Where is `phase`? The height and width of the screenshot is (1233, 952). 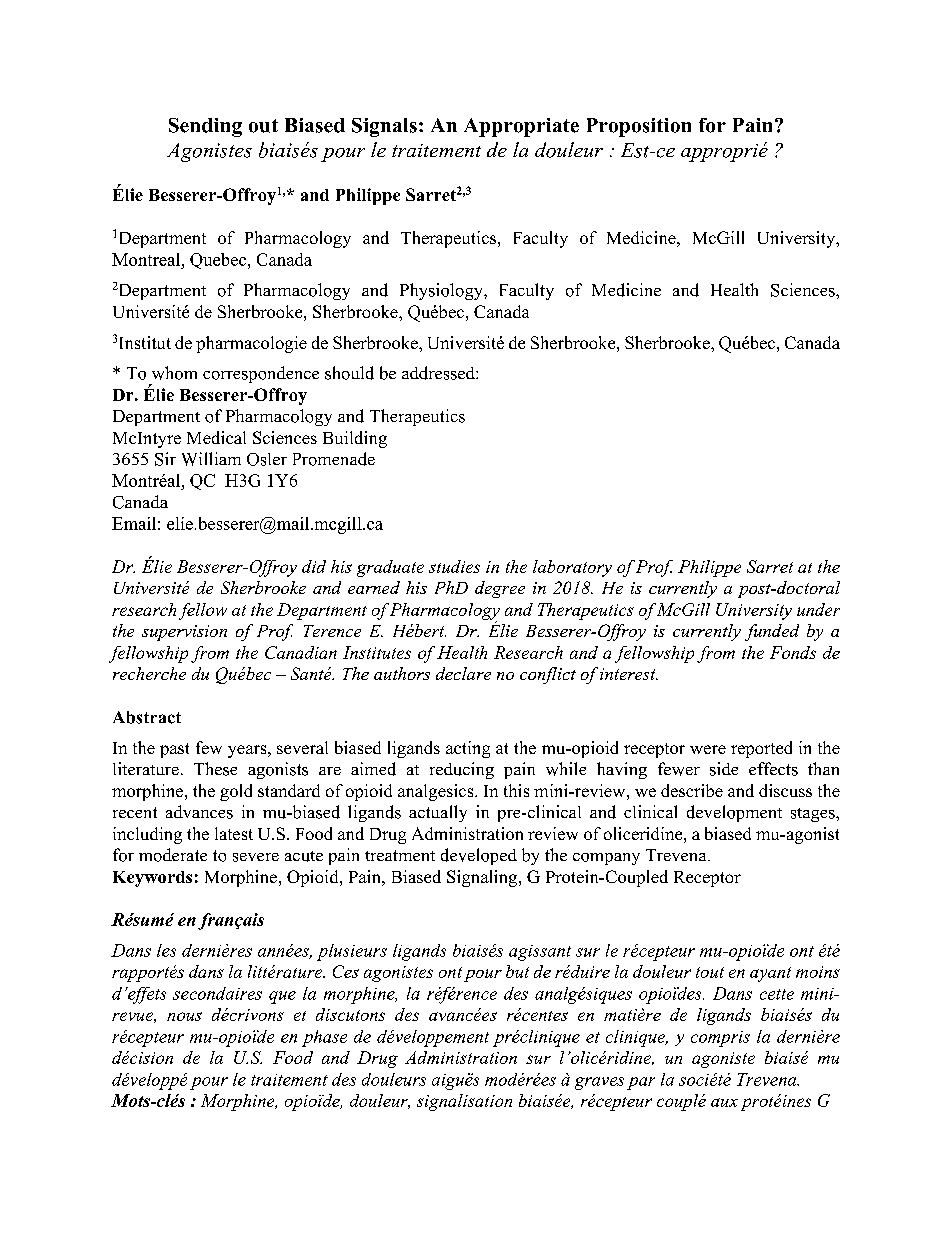
phase is located at coordinates (324, 1038).
